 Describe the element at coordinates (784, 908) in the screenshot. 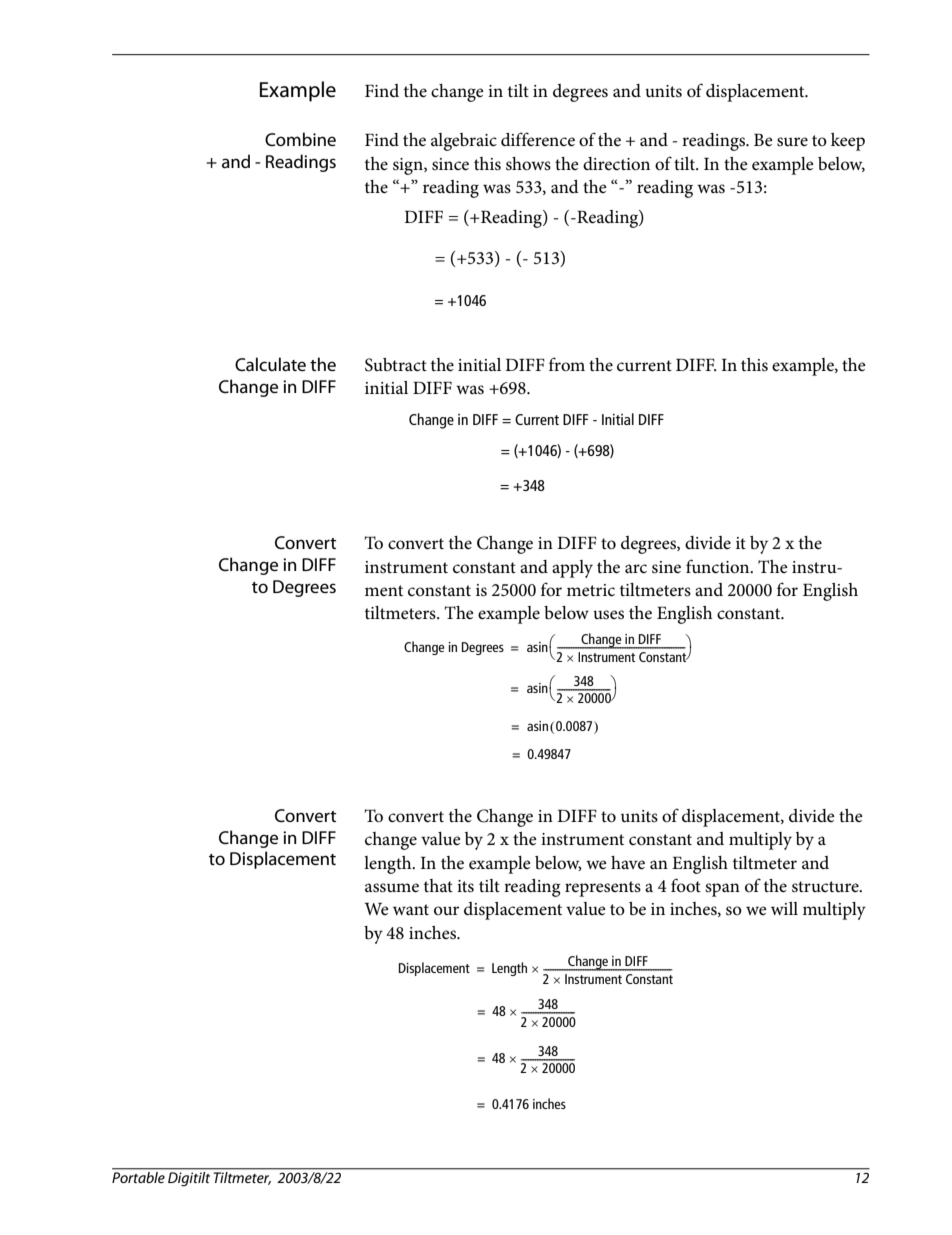

I see `will` at that location.
